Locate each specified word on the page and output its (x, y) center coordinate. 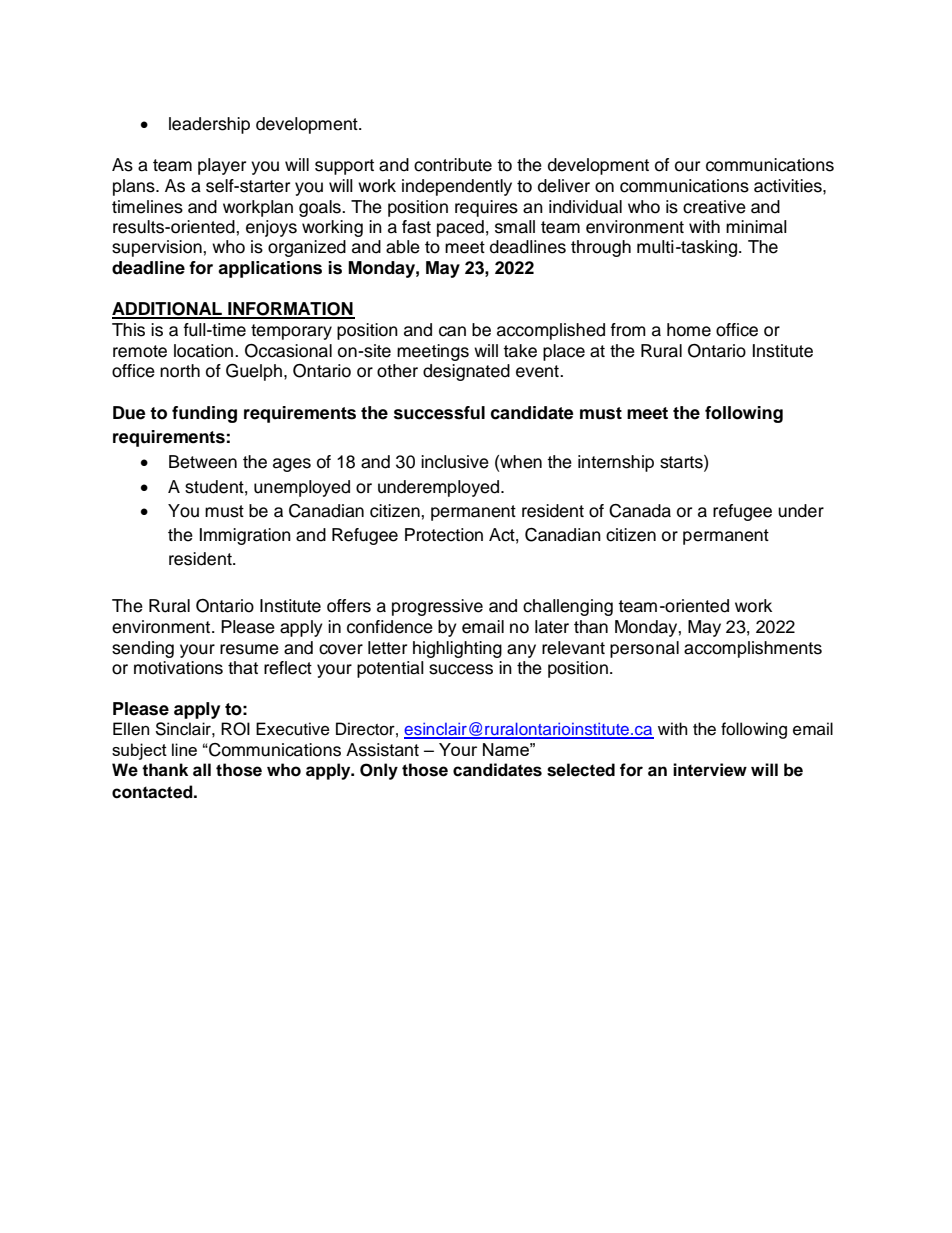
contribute (453, 165)
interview (710, 770)
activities (789, 186)
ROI (235, 729)
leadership (209, 125)
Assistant (382, 750)
